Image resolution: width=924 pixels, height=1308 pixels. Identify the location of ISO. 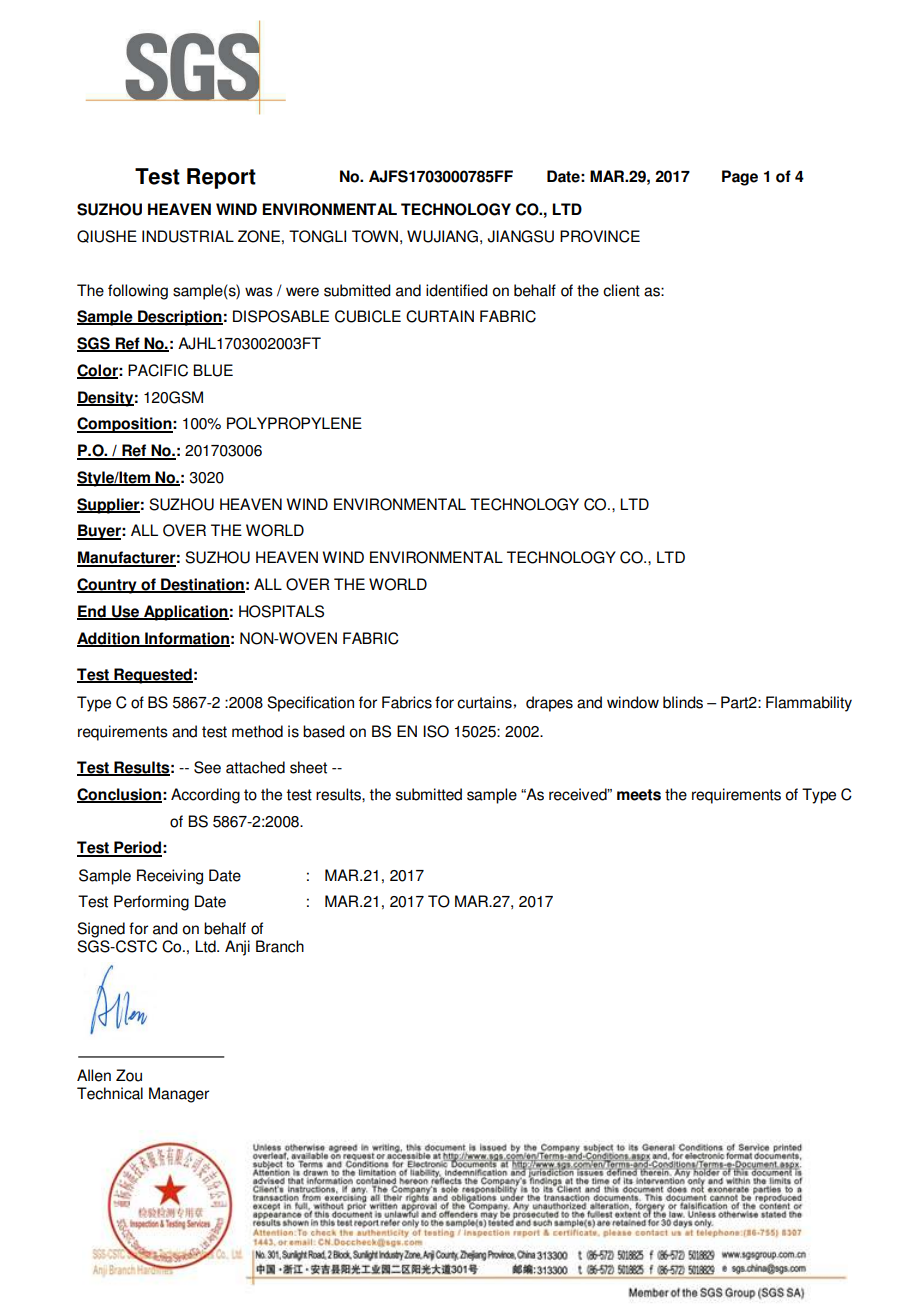
(436, 731).
